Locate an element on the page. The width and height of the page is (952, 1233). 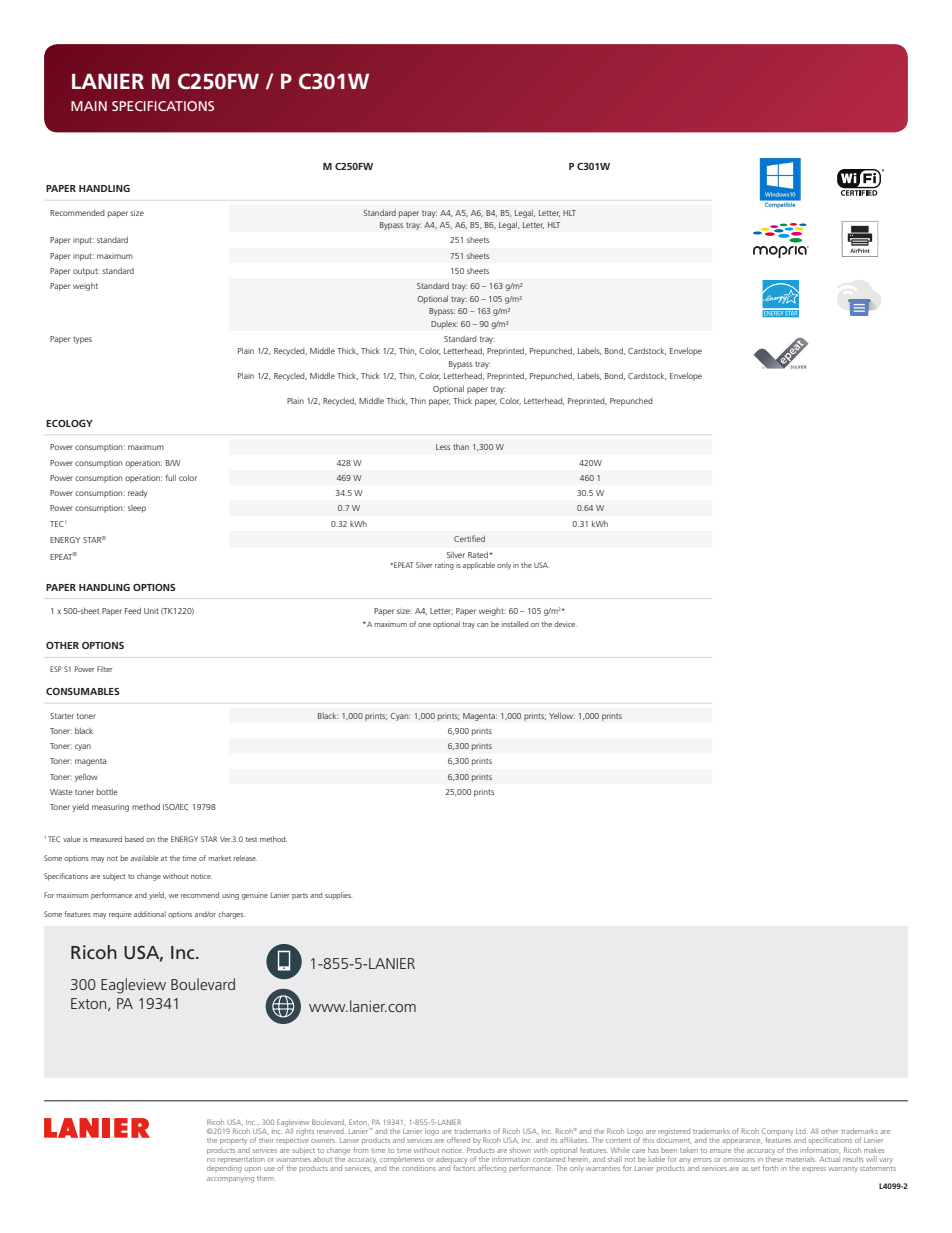
additional is located at coordinates (150, 914).
